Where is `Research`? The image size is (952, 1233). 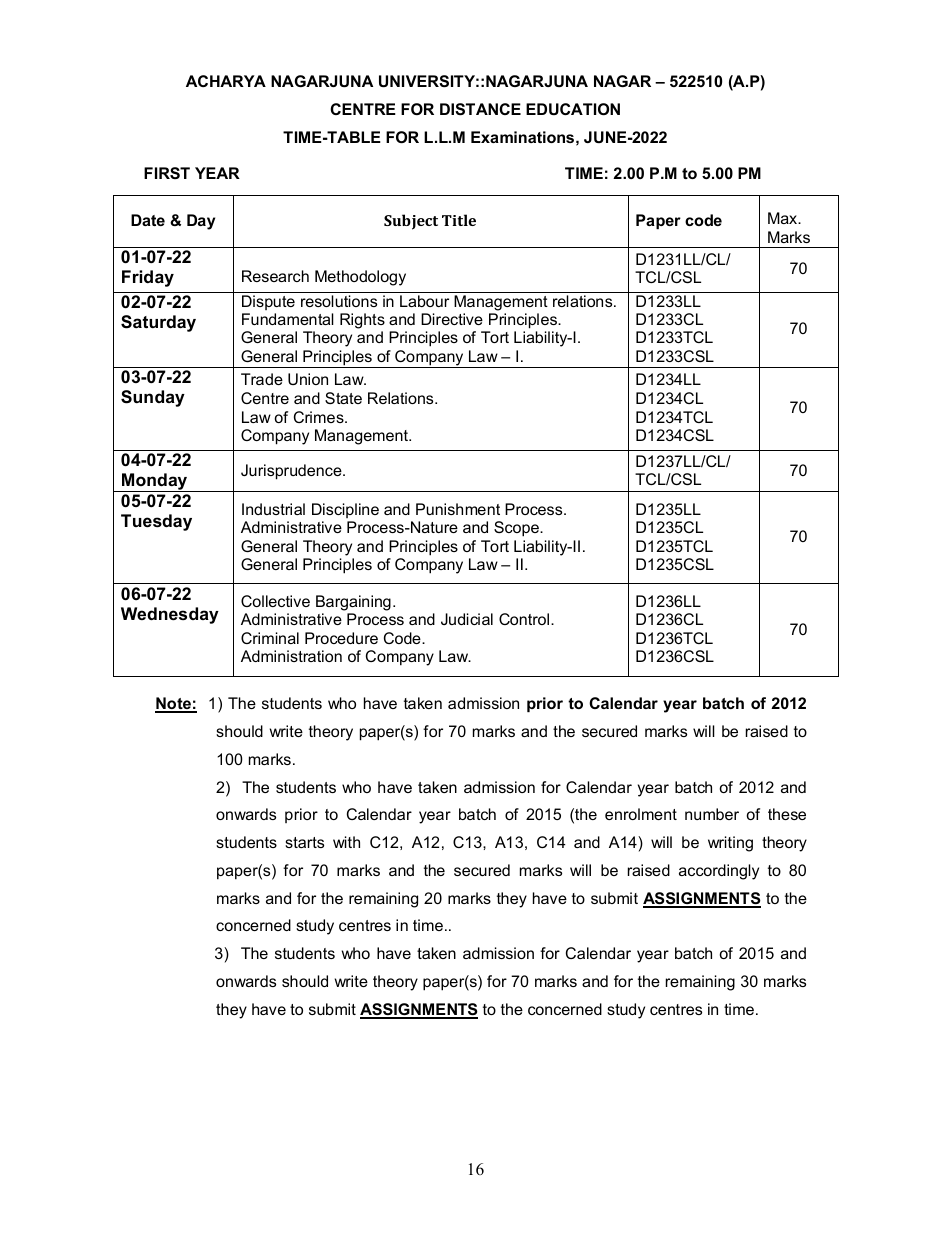 Research is located at coordinates (275, 276).
